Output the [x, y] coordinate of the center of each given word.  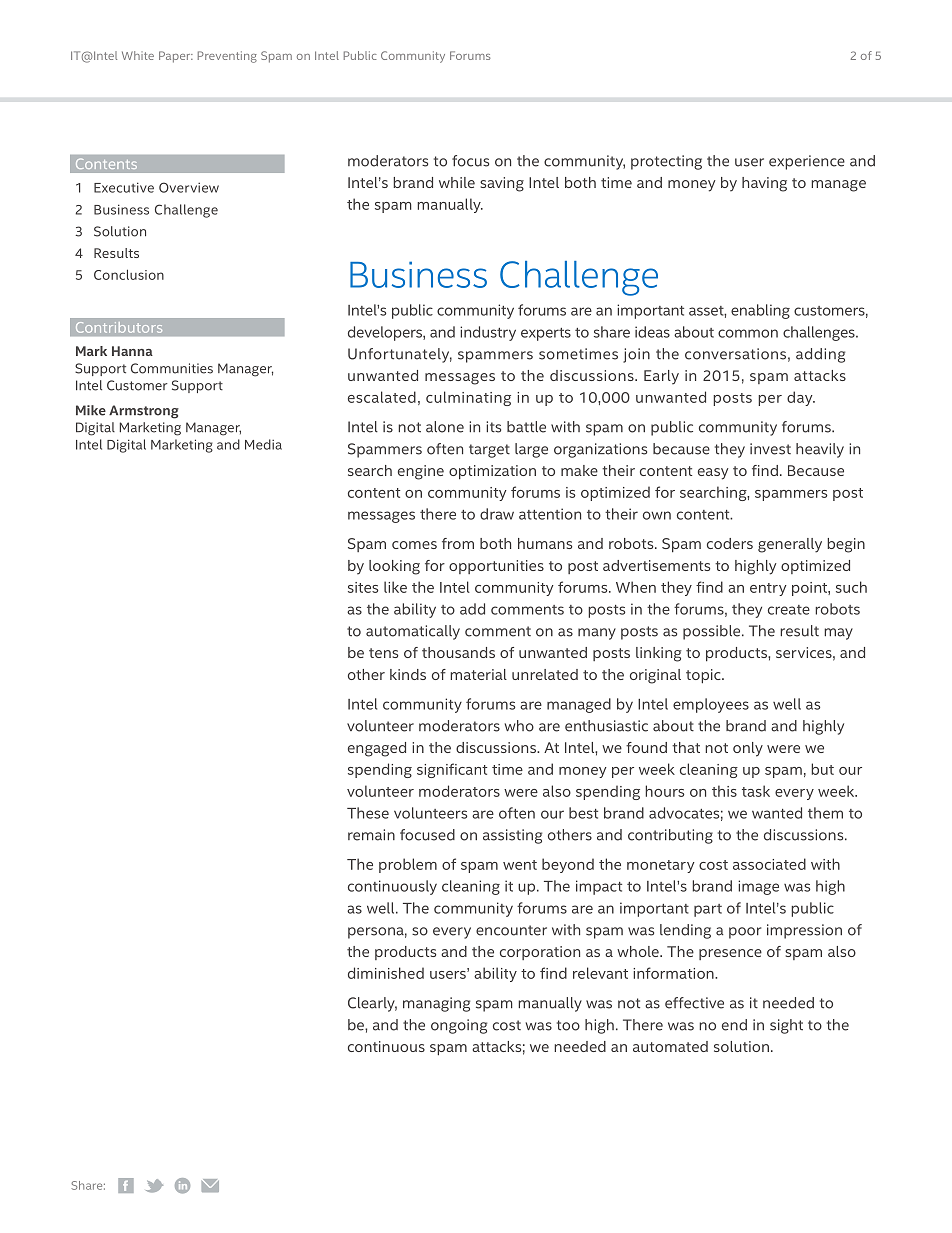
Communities [172, 368]
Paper [176, 57]
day [801, 398]
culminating [468, 398]
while [457, 182]
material [478, 674]
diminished [386, 973]
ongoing [459, 1026]
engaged [377, 749]
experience [807, 162]
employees [711, 705]
